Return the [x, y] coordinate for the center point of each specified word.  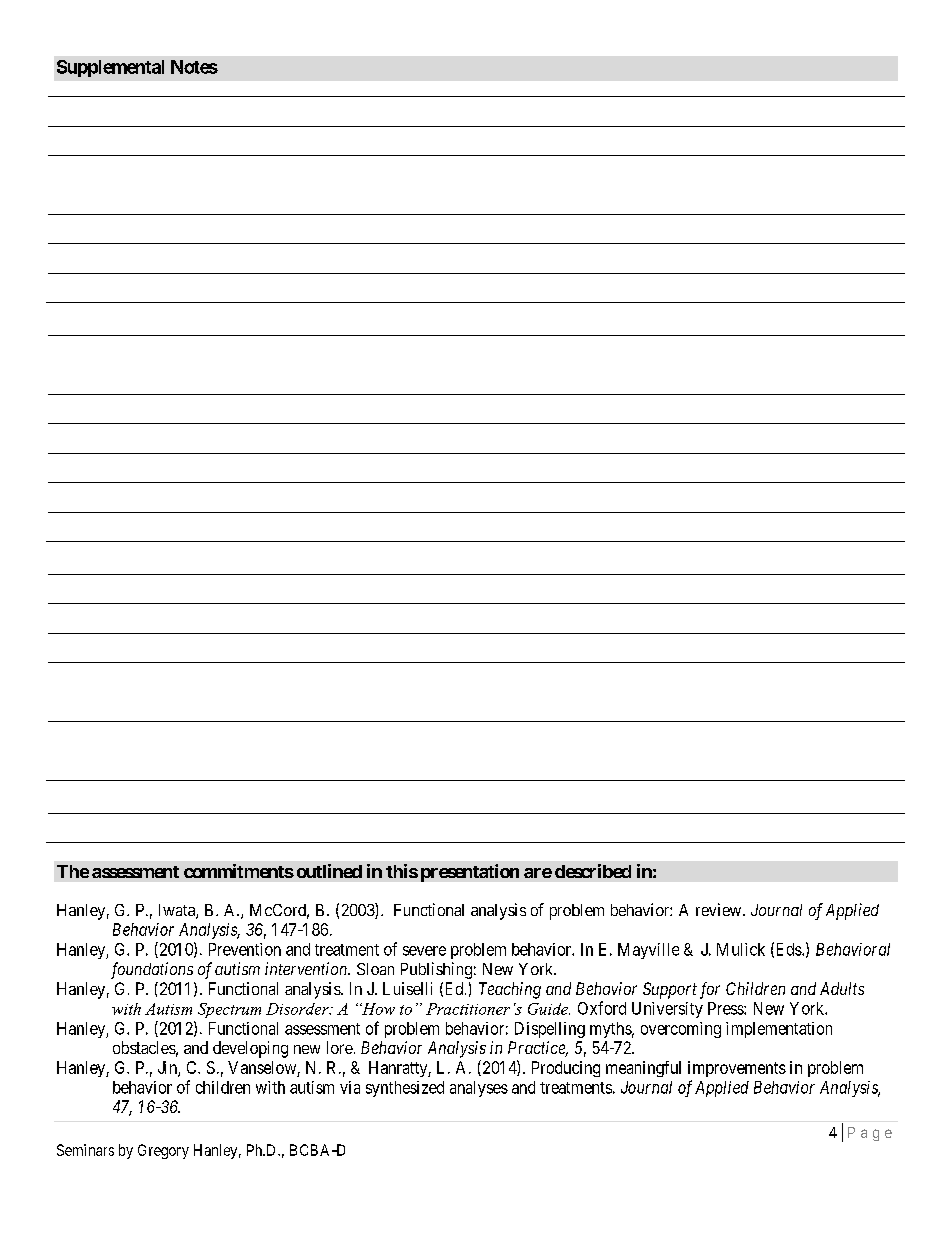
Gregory [163, 1151]
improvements [737, 1069]
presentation [470, 873]
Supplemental [110, 68]
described [593, 871]
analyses [479, 1089]
